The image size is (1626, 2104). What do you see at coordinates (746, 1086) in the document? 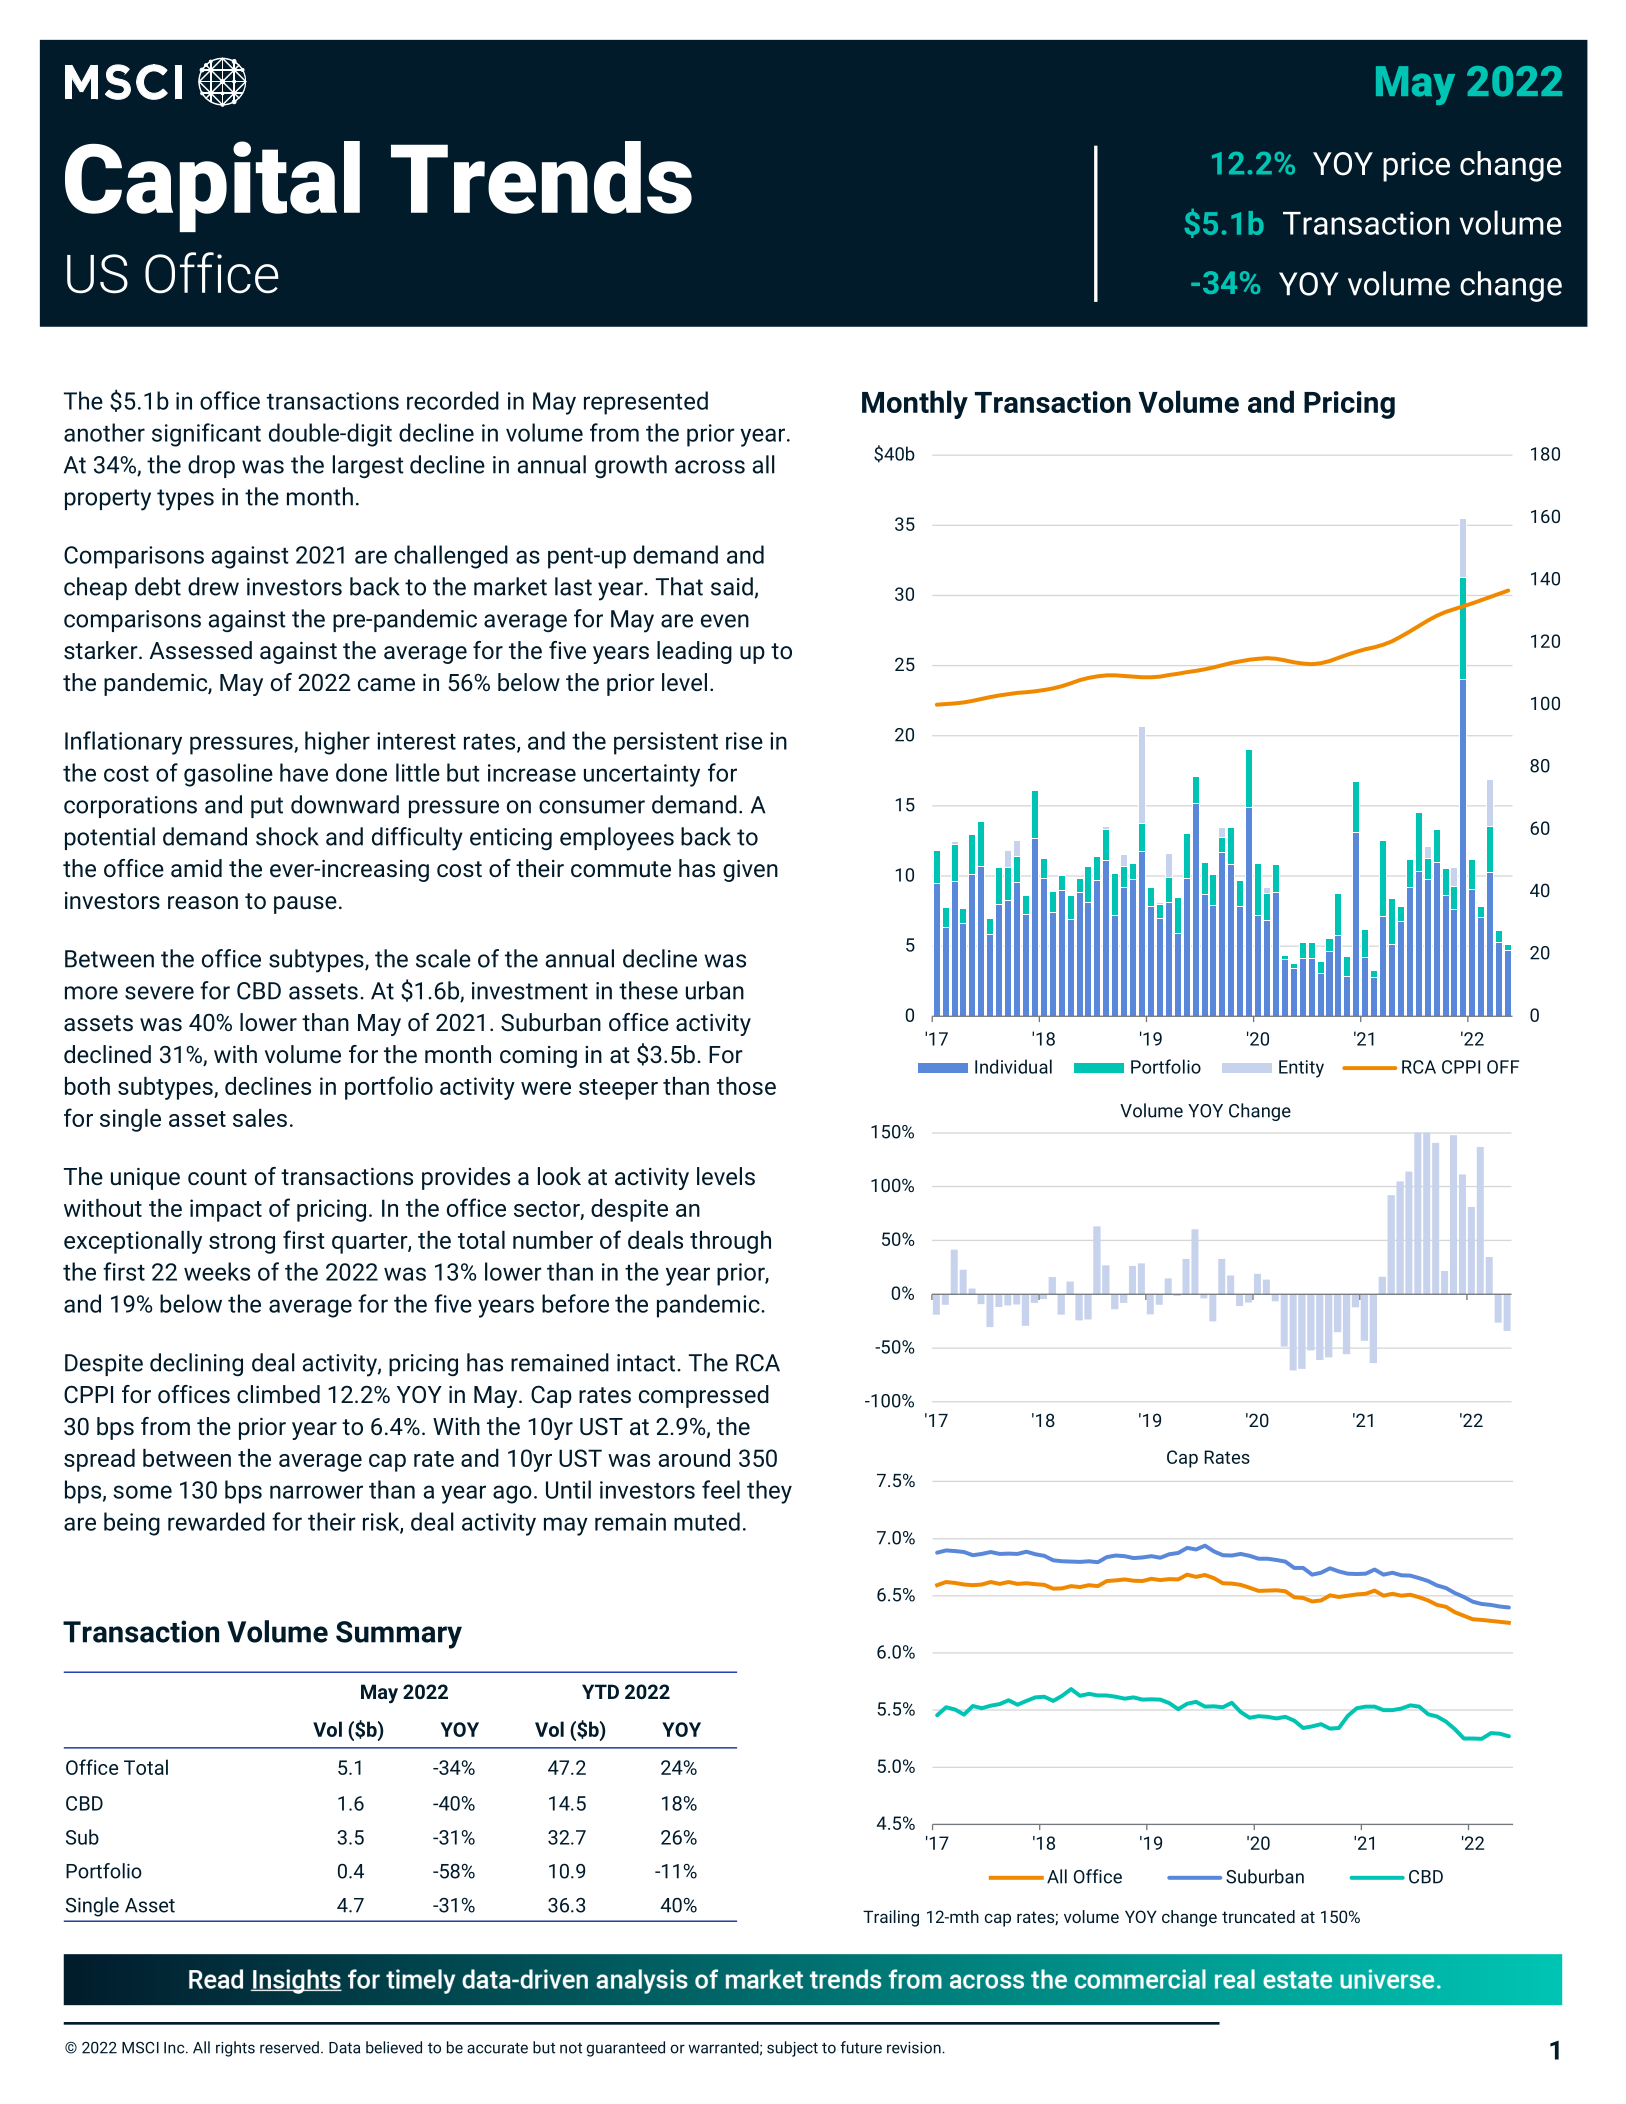
I see `those` at bounding box center [746, 1086].
